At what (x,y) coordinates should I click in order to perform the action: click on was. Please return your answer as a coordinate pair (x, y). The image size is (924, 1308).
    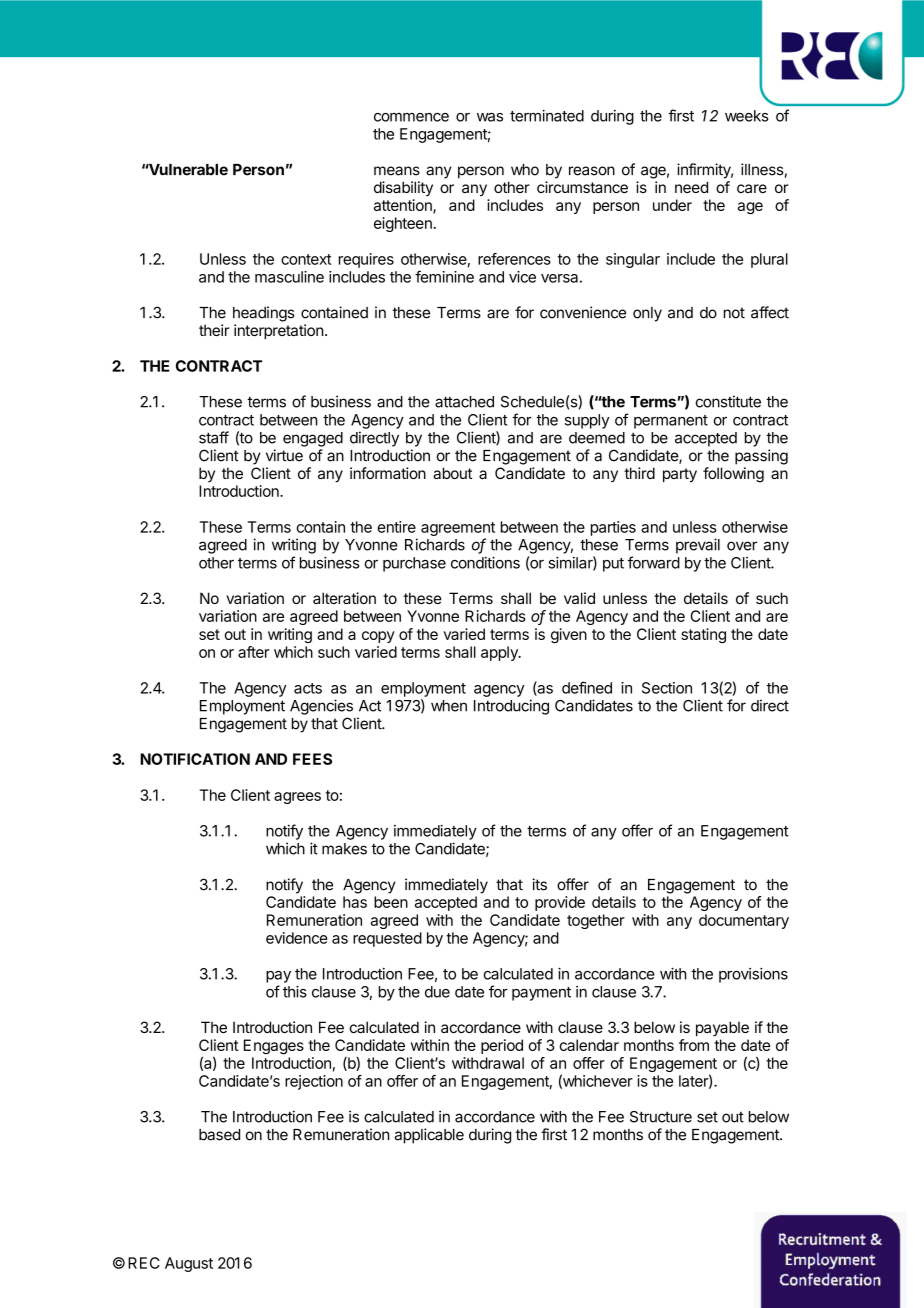
    Looking at the image, I should click on (490, 117).
